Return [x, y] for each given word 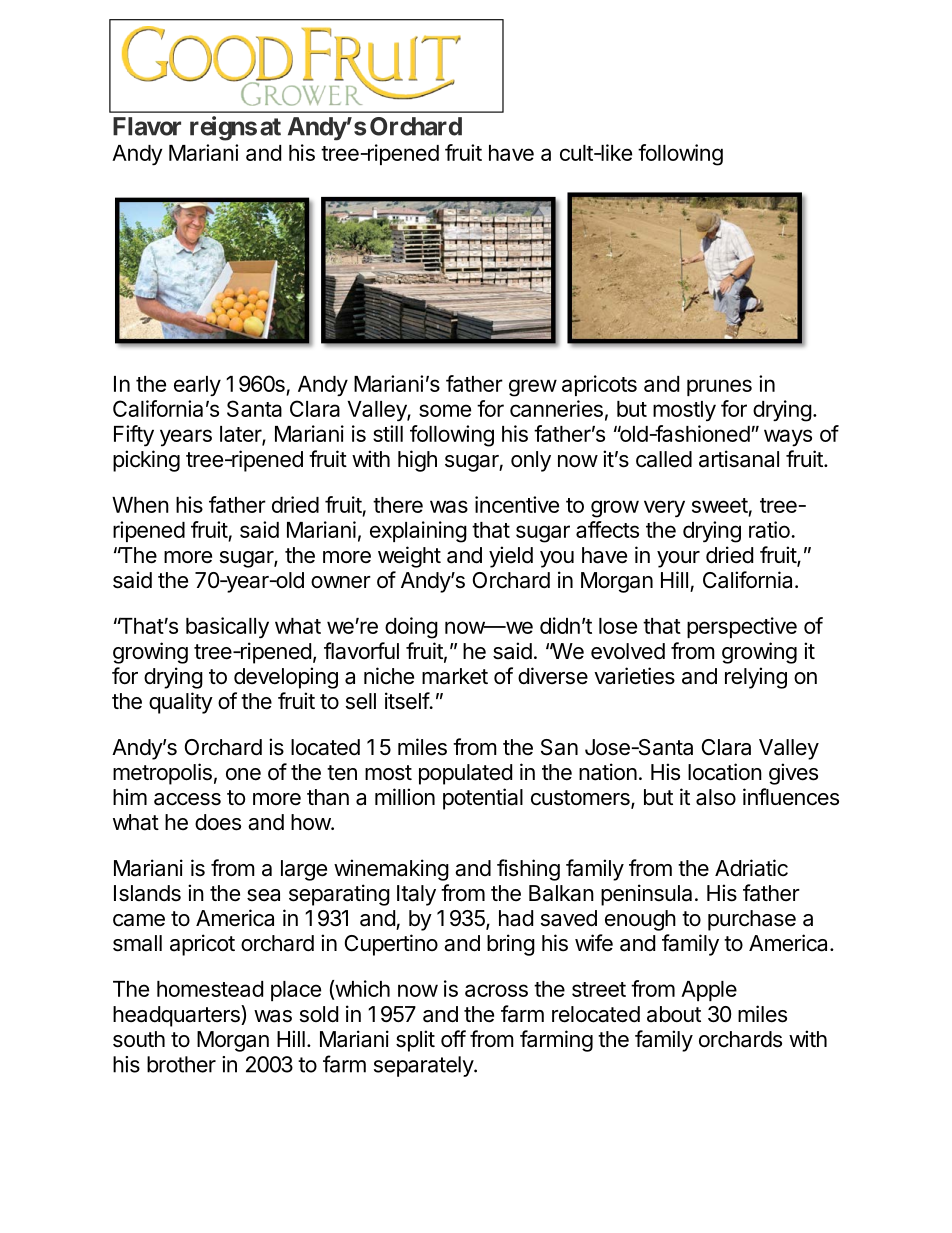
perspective [742, 627]
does [218, 822]
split [415, 1041]
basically [227, 628]
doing [411, 628]
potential [483, 799]
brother [181, 1064]
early [197, 386]
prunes [719, 387]
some [445, 410]
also [716, 797]
